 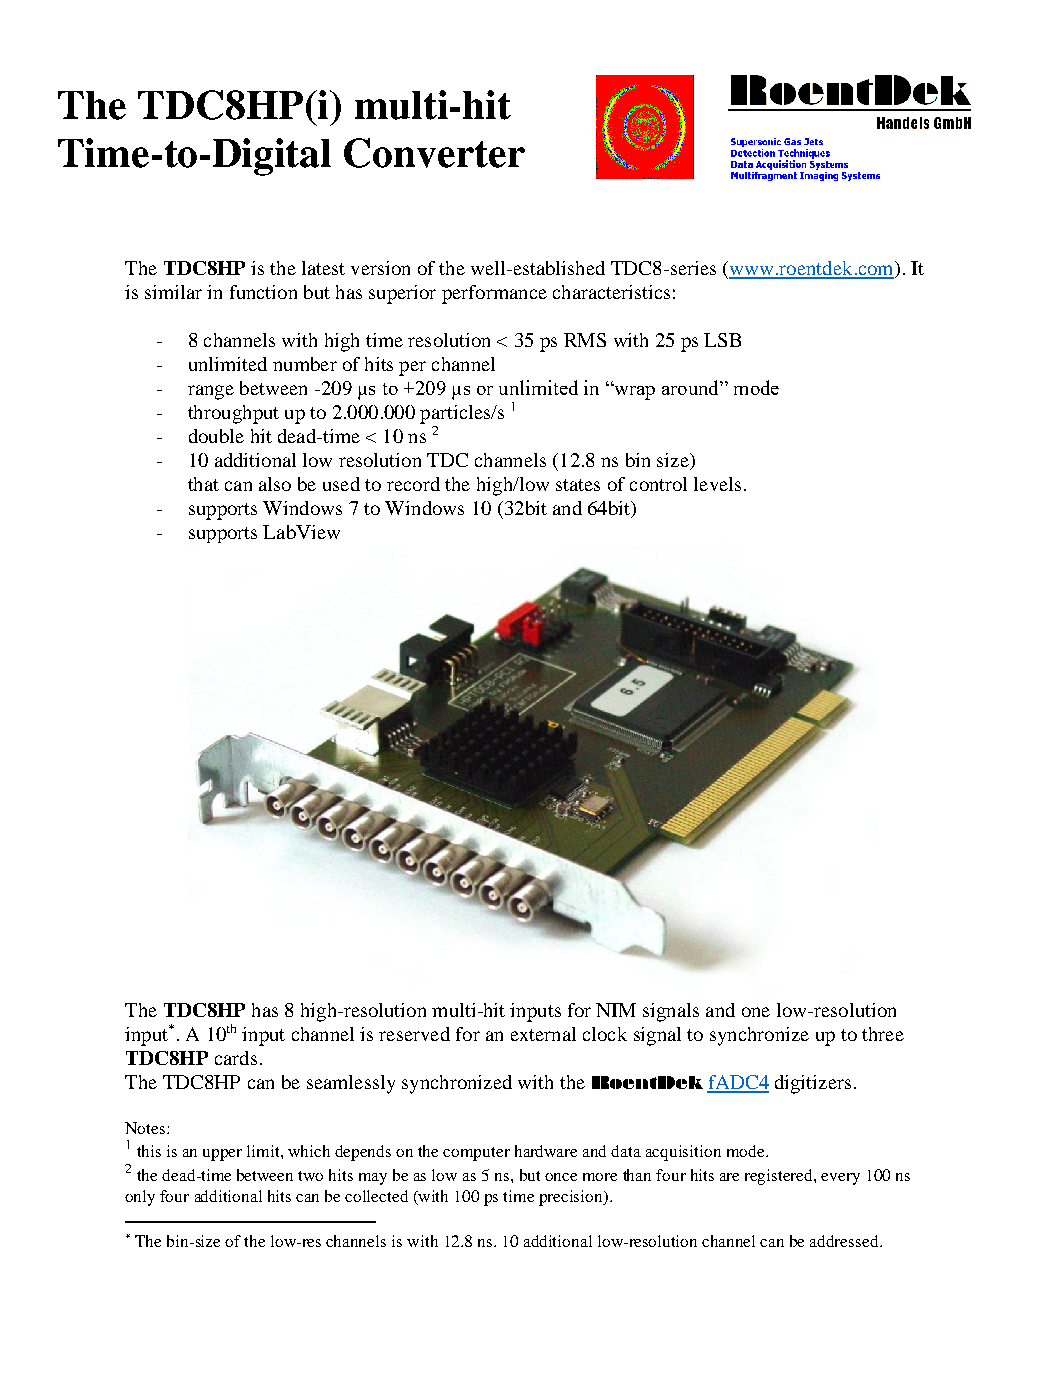 What do you see at coordinates (578, 485) in the page?
I see `states` at bounding box center [578, 485].
